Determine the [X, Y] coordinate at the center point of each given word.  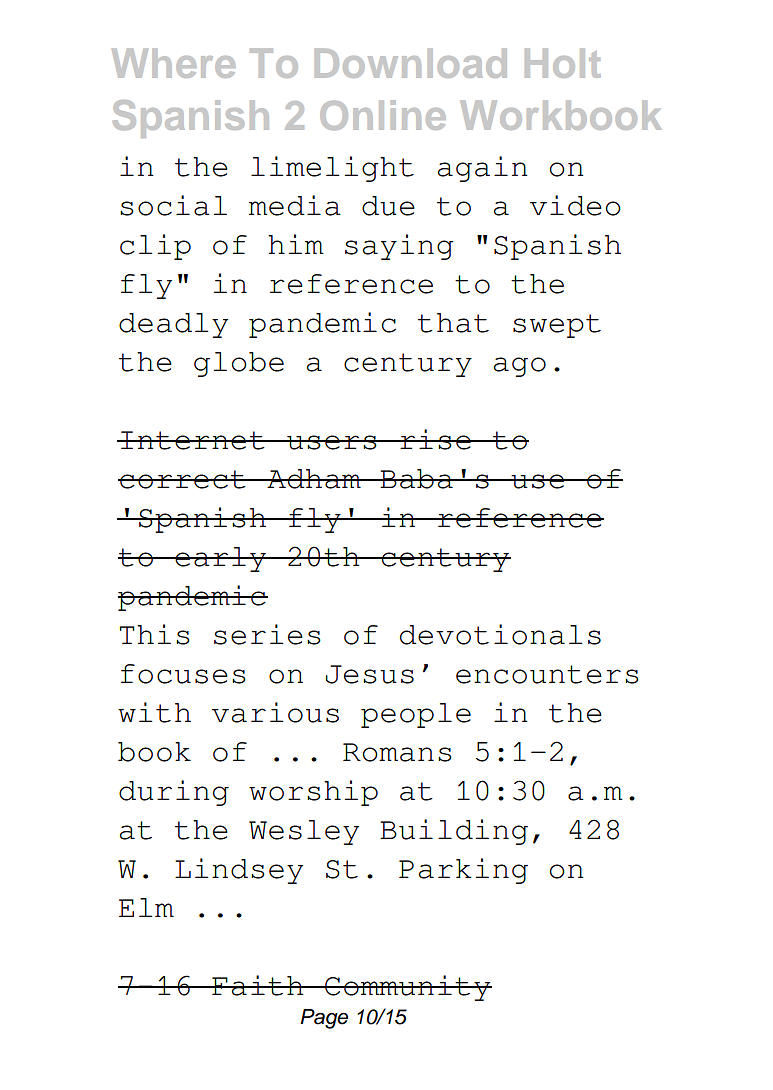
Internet [193, 440]
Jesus [370, 674]
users [332, 442]
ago [520, 367]
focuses [183, 674]
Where [173, 63]
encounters [547, 674]
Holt [563, 63]
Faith [258, 985]
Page [324, 1019]
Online [383, 115]
